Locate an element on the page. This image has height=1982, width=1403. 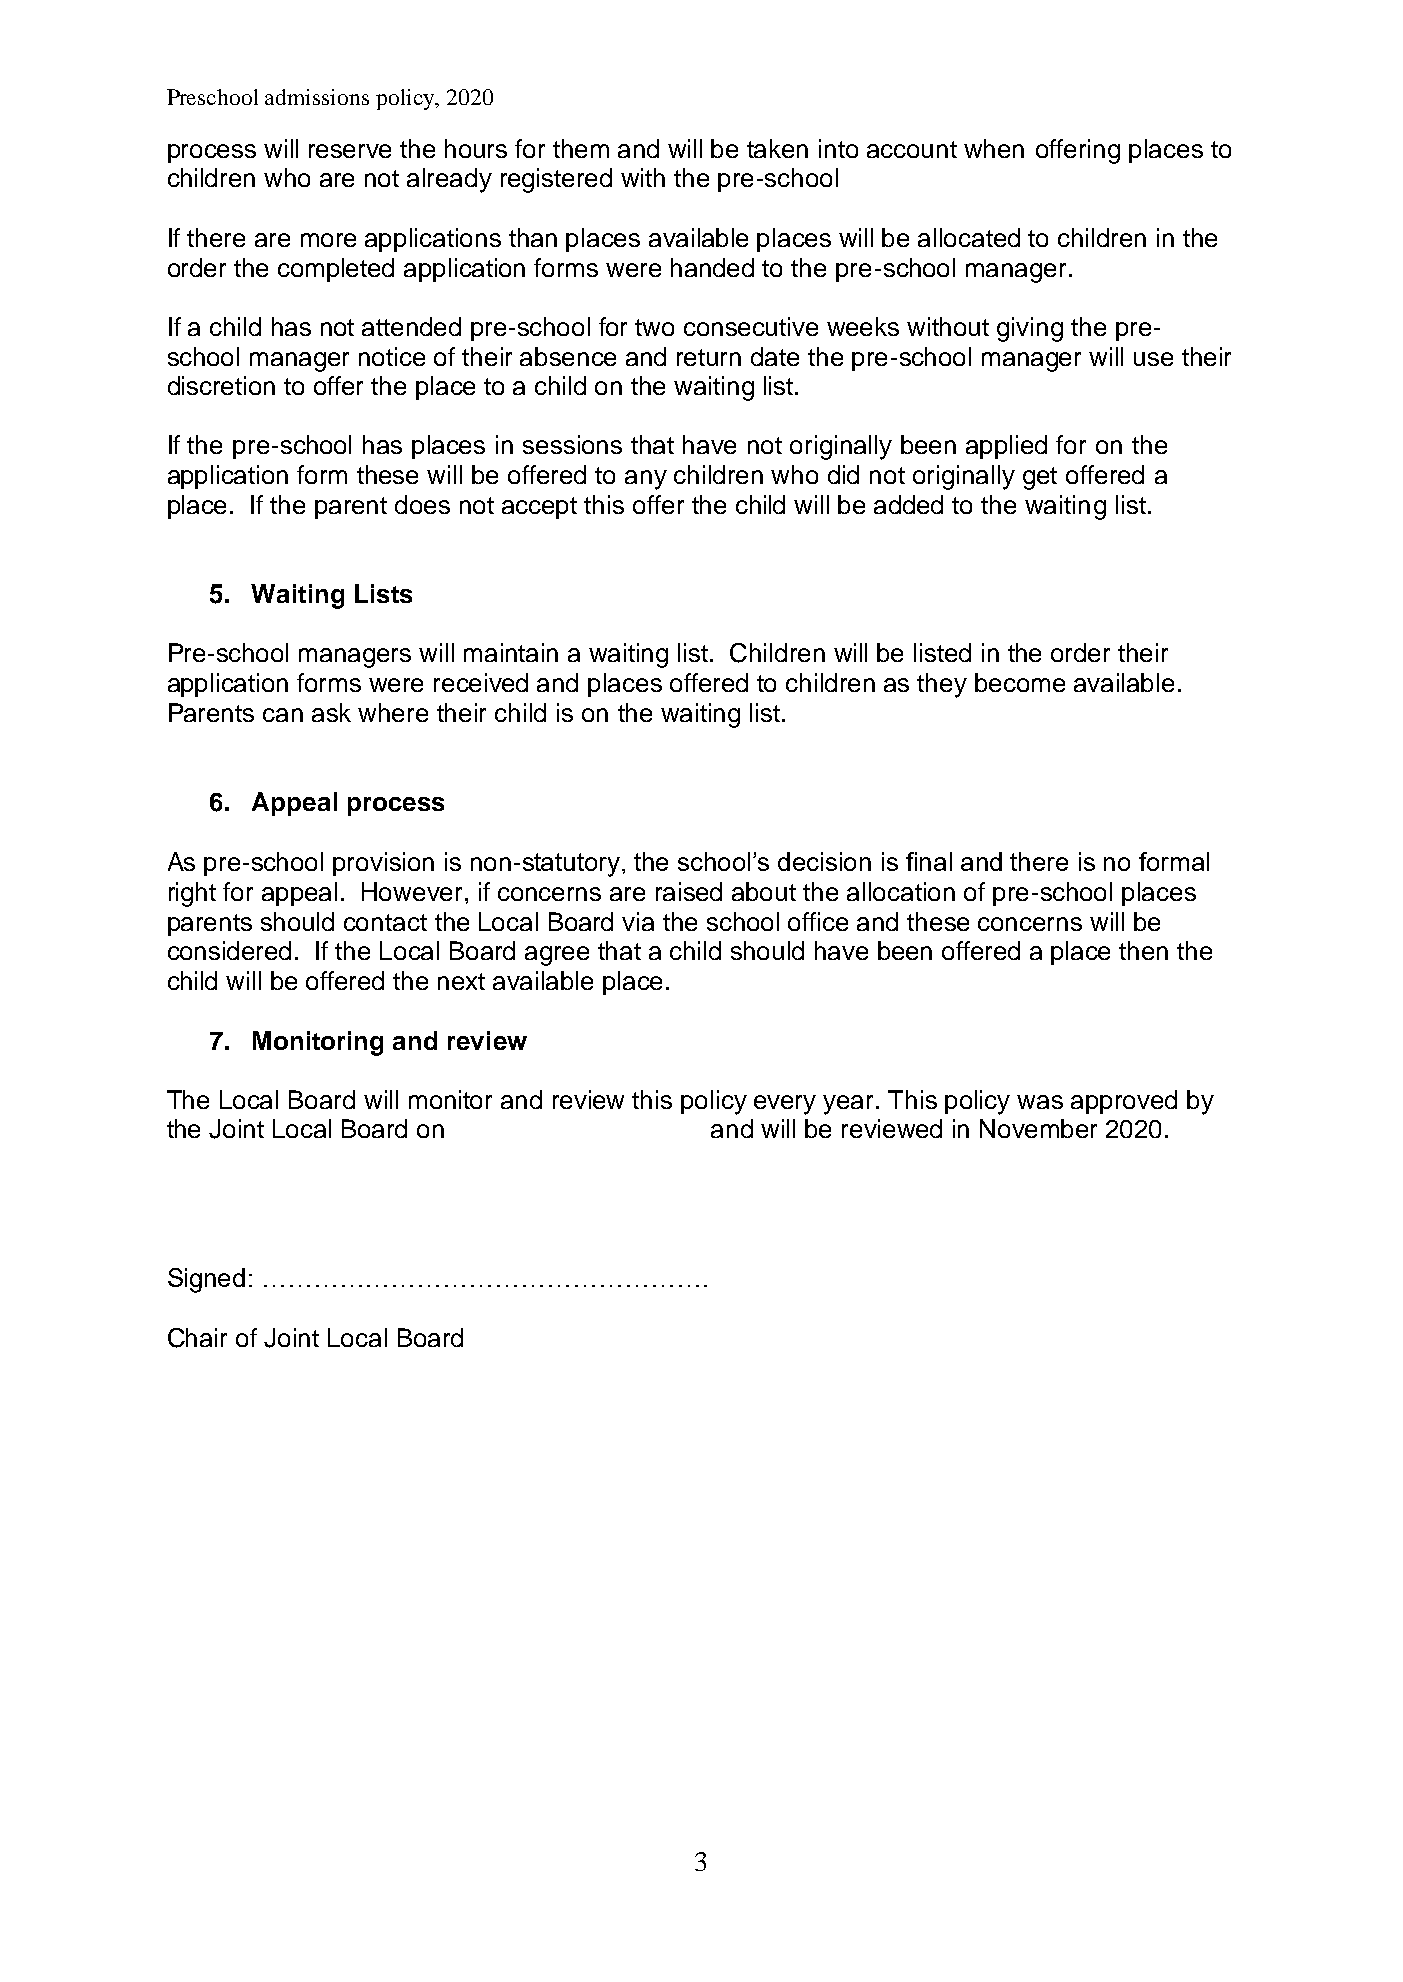
Signed is located at coordinates (206, 1280).
